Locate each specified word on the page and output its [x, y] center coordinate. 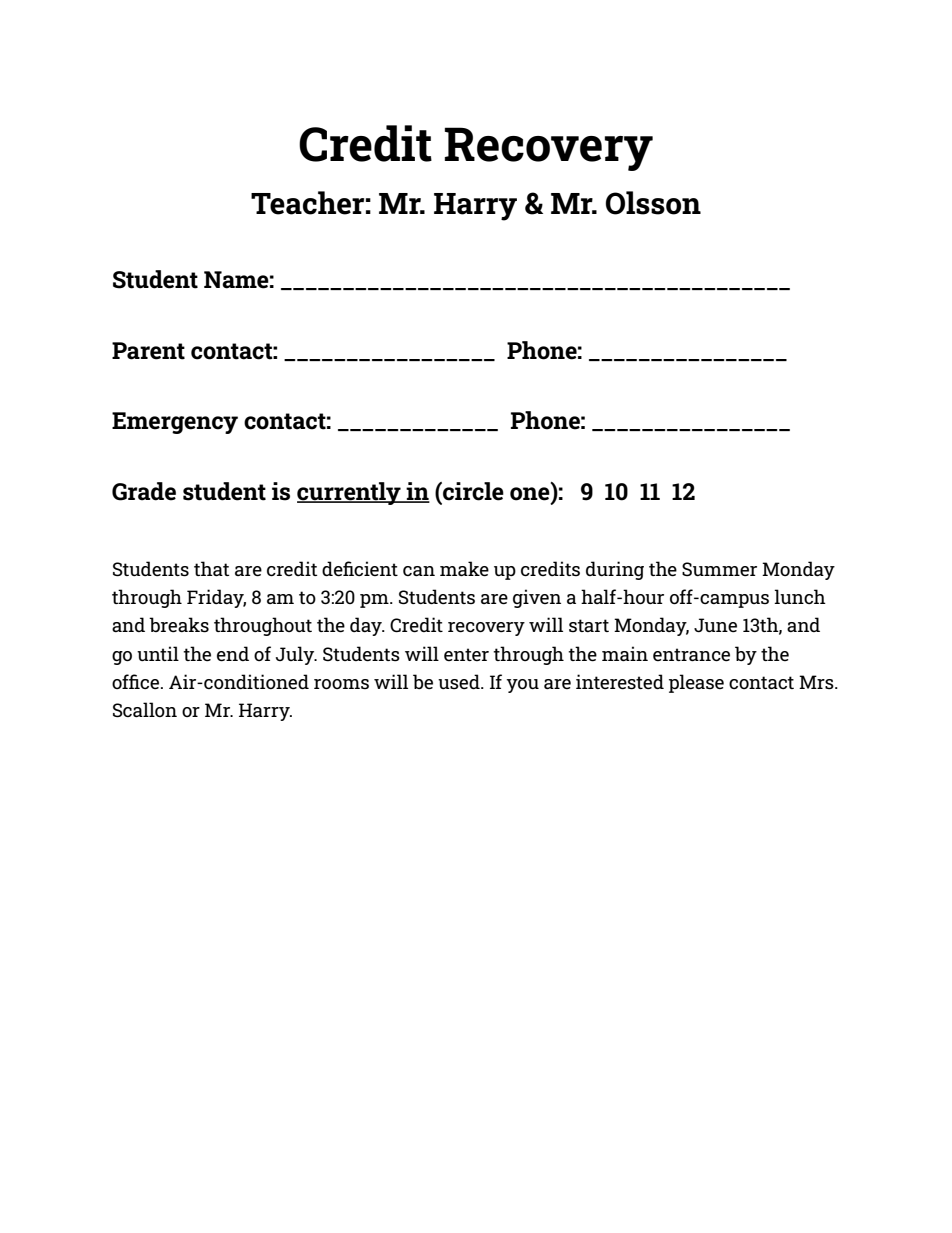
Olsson [653, 203]
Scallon [145, 710]
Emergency [175, 423]
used [460, 682]
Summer [719, 569]
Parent [148, 351]
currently [350, 493]
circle [472, 491]
